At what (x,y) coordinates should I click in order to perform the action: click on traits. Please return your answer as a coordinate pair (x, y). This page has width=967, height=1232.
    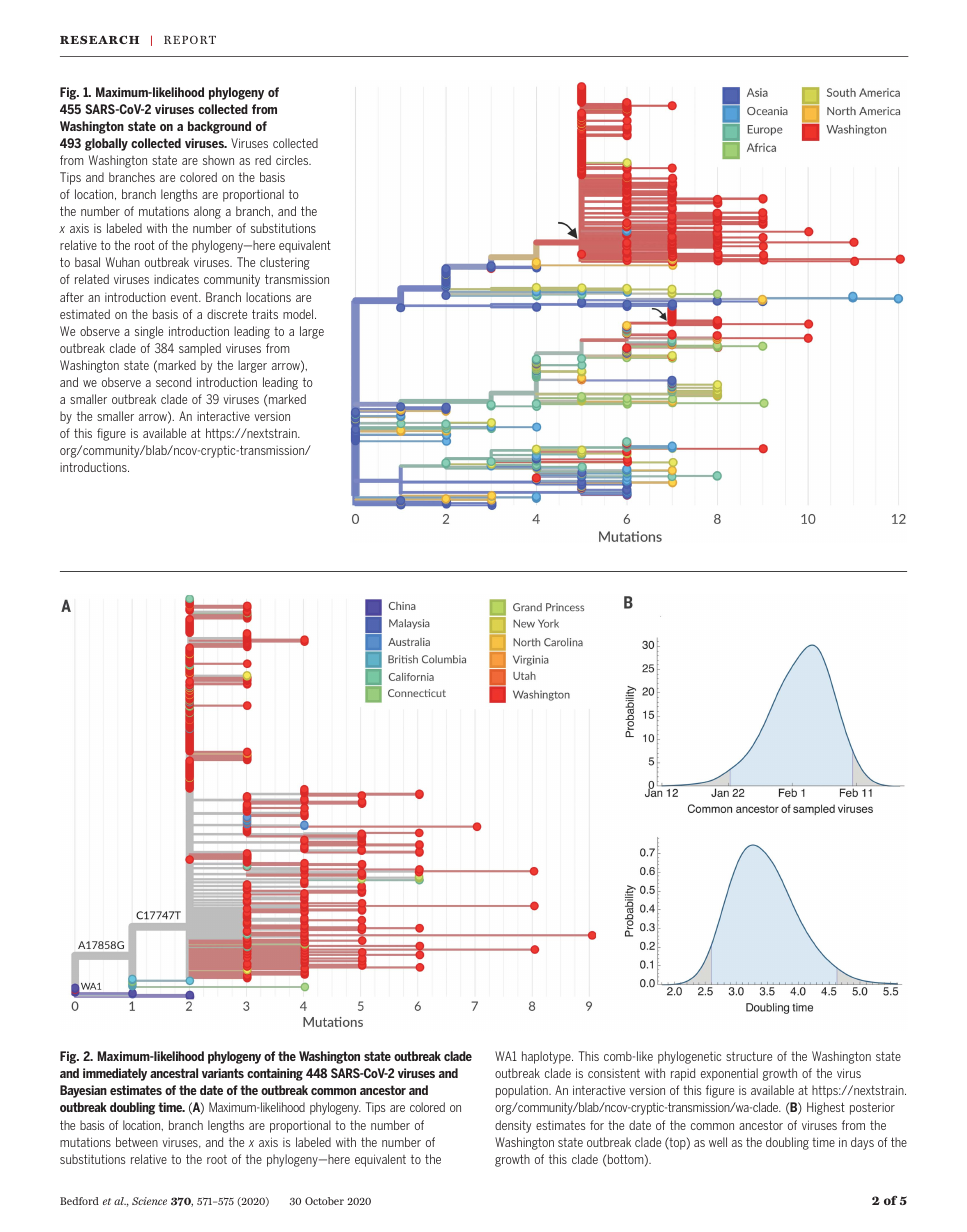
    Looking at the image, I should click on (265, 314).
